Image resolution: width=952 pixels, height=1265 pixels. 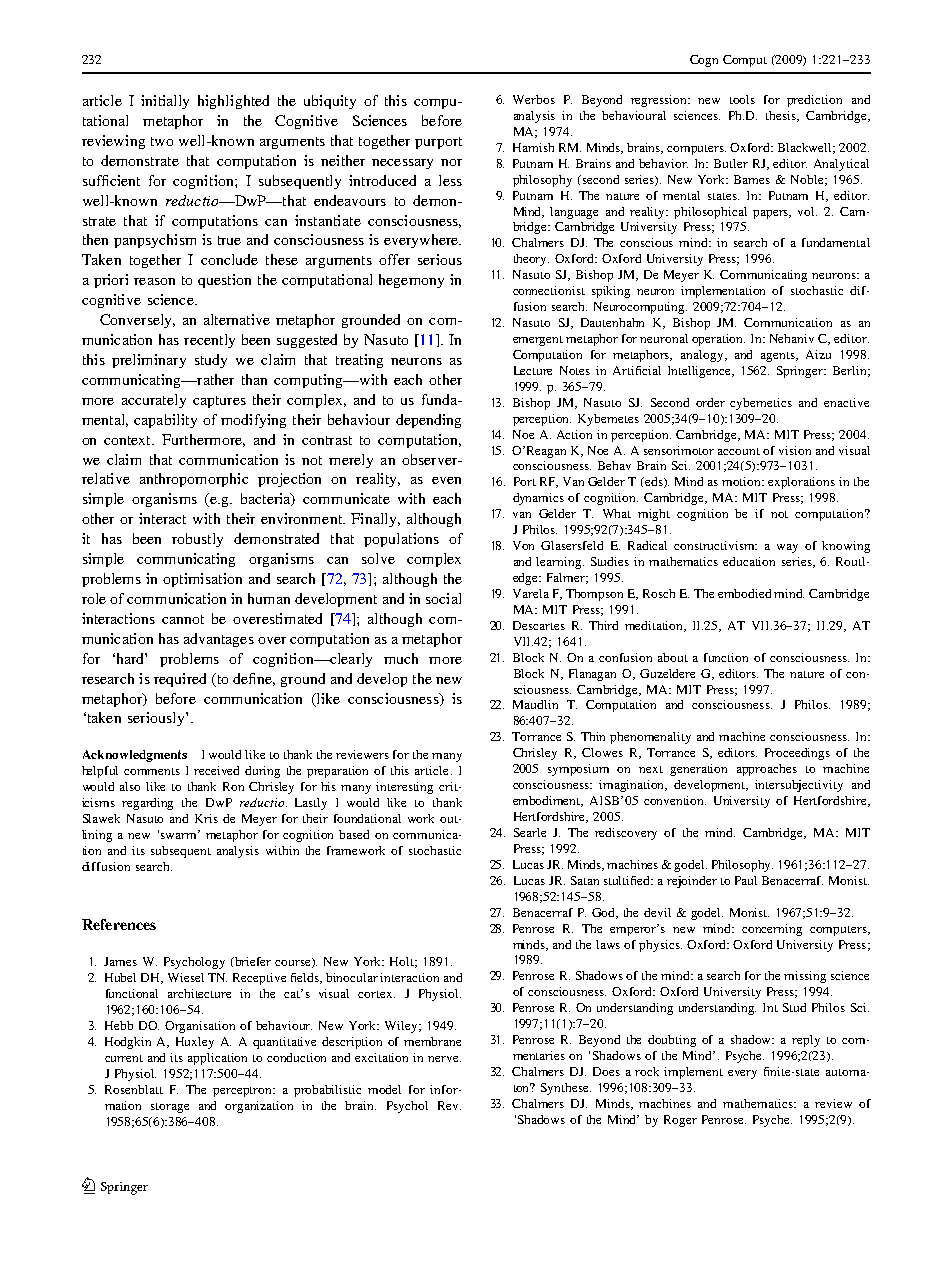 What do you see at coordinates (443, 598) in the screenshot?
I see `social` at bounding box center [443, 598].
